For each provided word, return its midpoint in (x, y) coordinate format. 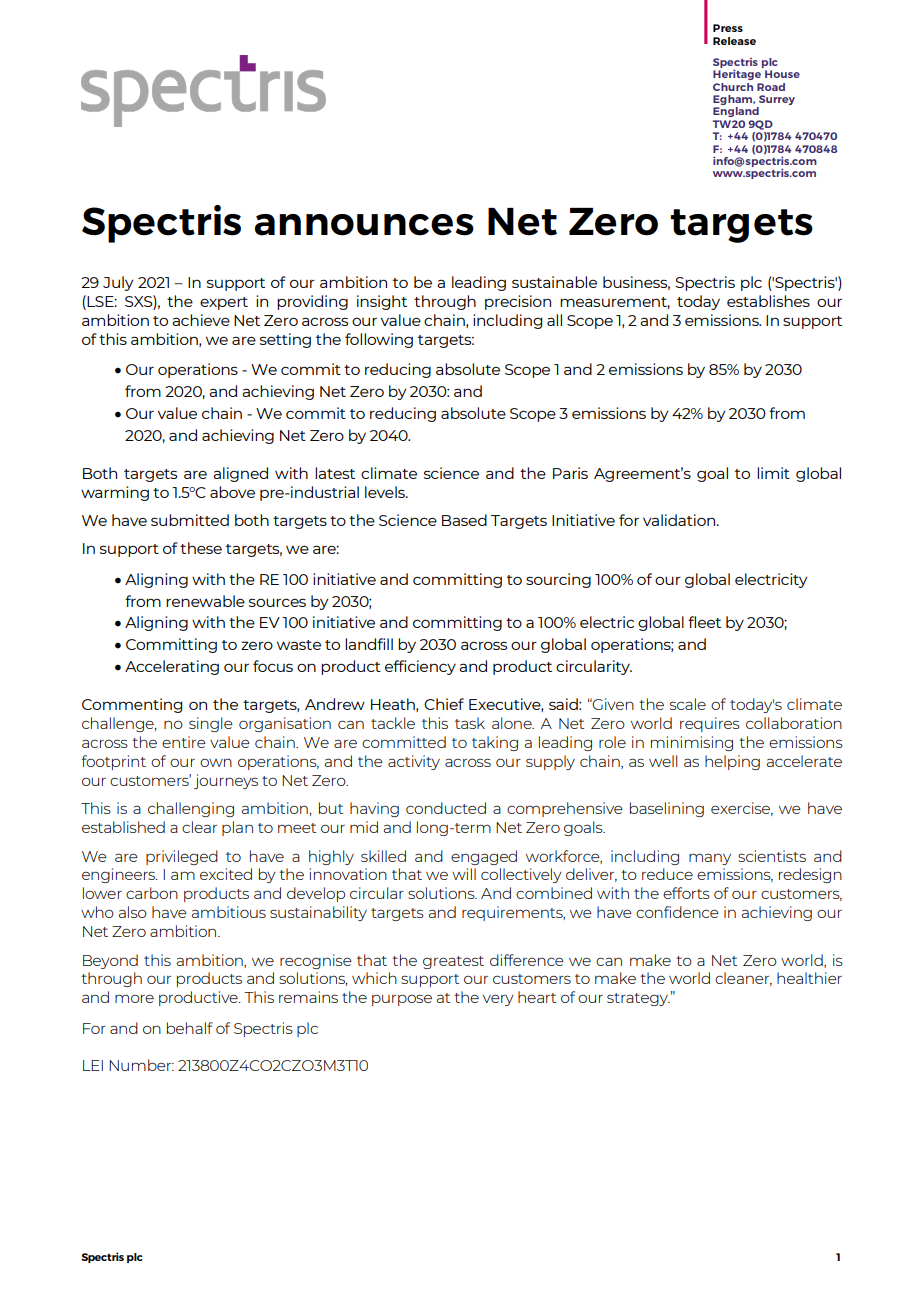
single (211, 724)
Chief (444, 704)
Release (734, 41)
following (379, 340)
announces (364, 225)
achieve (201, 320)
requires (710, 724)
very (498, 1000)
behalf (190, 1028)
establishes (768, 301)
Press (728, 28)
